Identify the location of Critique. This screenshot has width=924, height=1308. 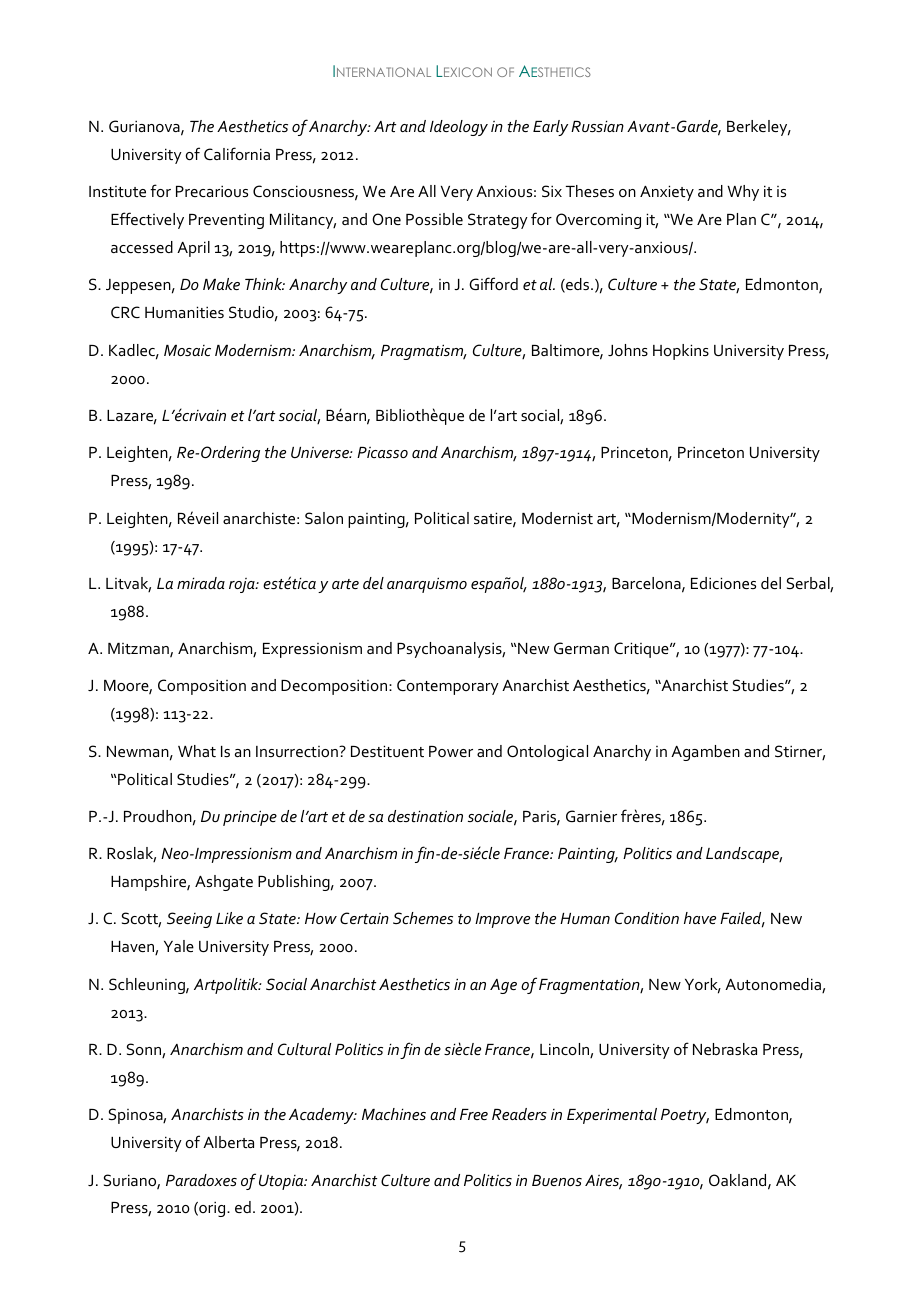
(642, 650).
